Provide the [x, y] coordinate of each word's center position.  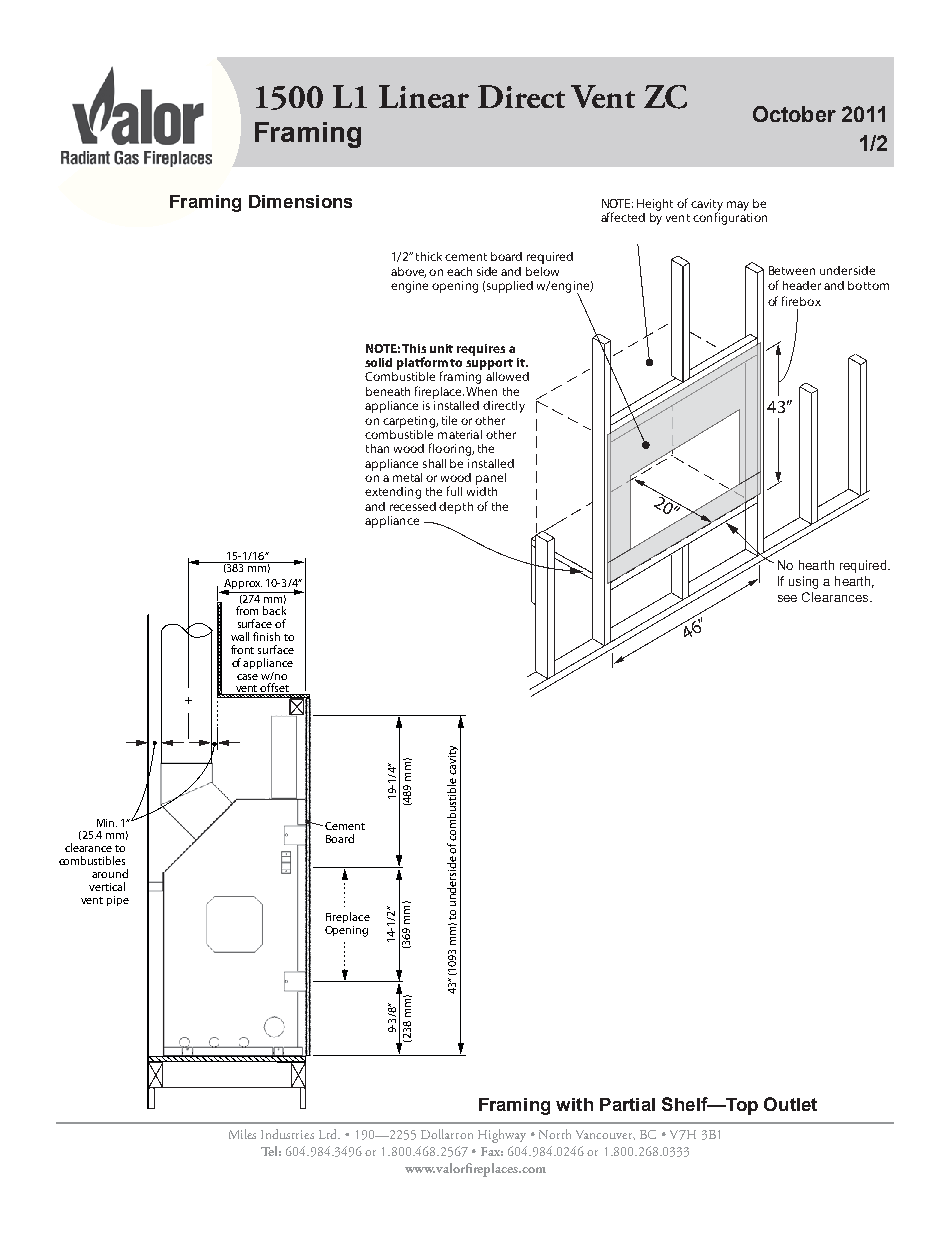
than [377, 448]
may [738, 206]
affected [623, 217]
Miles [242, 1134]
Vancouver [605, 1135]
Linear [424, 96]
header [802, 285]
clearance [88, 847]
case [247, 677]
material [460, 434]
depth [456, 508]
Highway [502, 1136]
